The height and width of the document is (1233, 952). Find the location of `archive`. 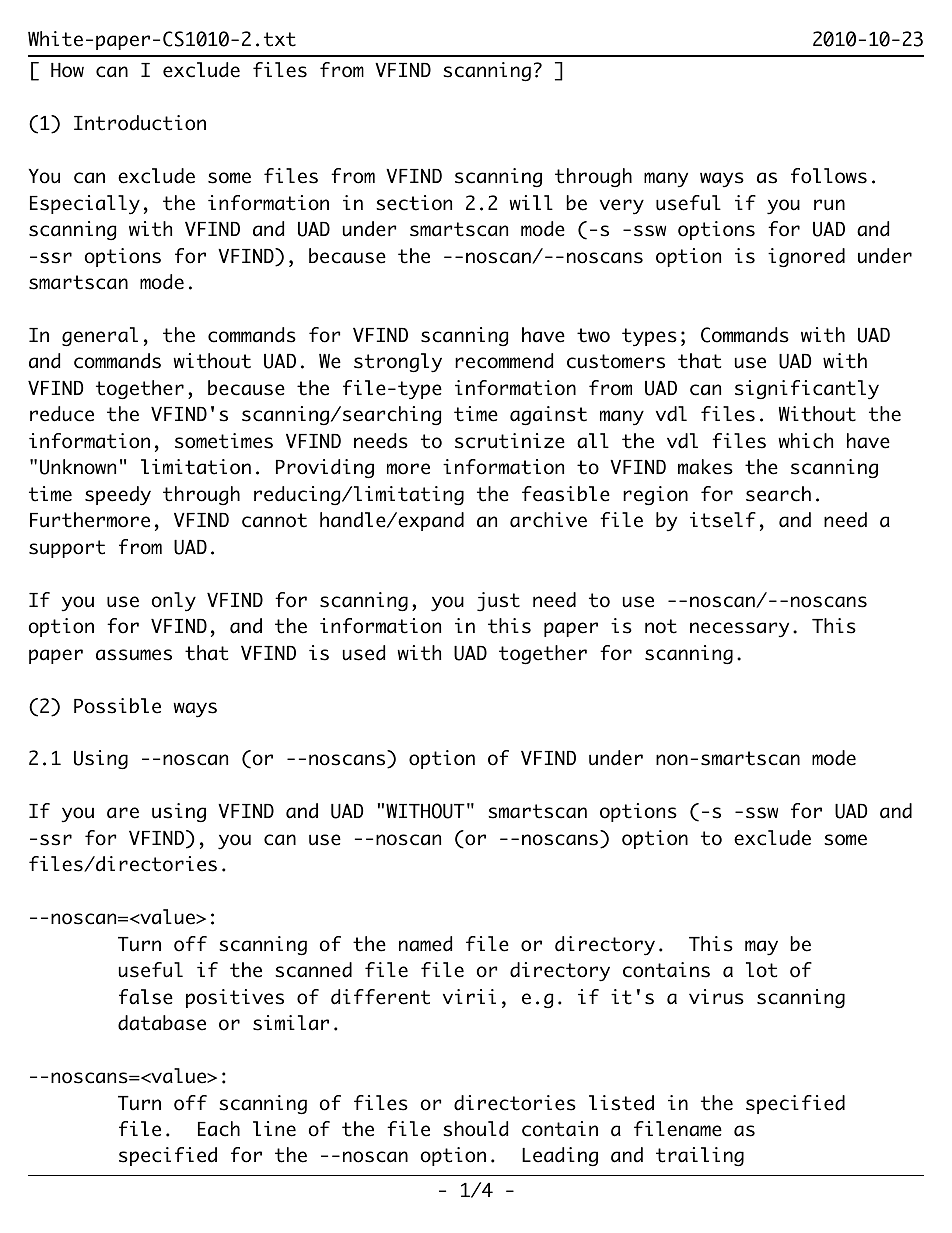

archive is located at coordinates (548, 520).
